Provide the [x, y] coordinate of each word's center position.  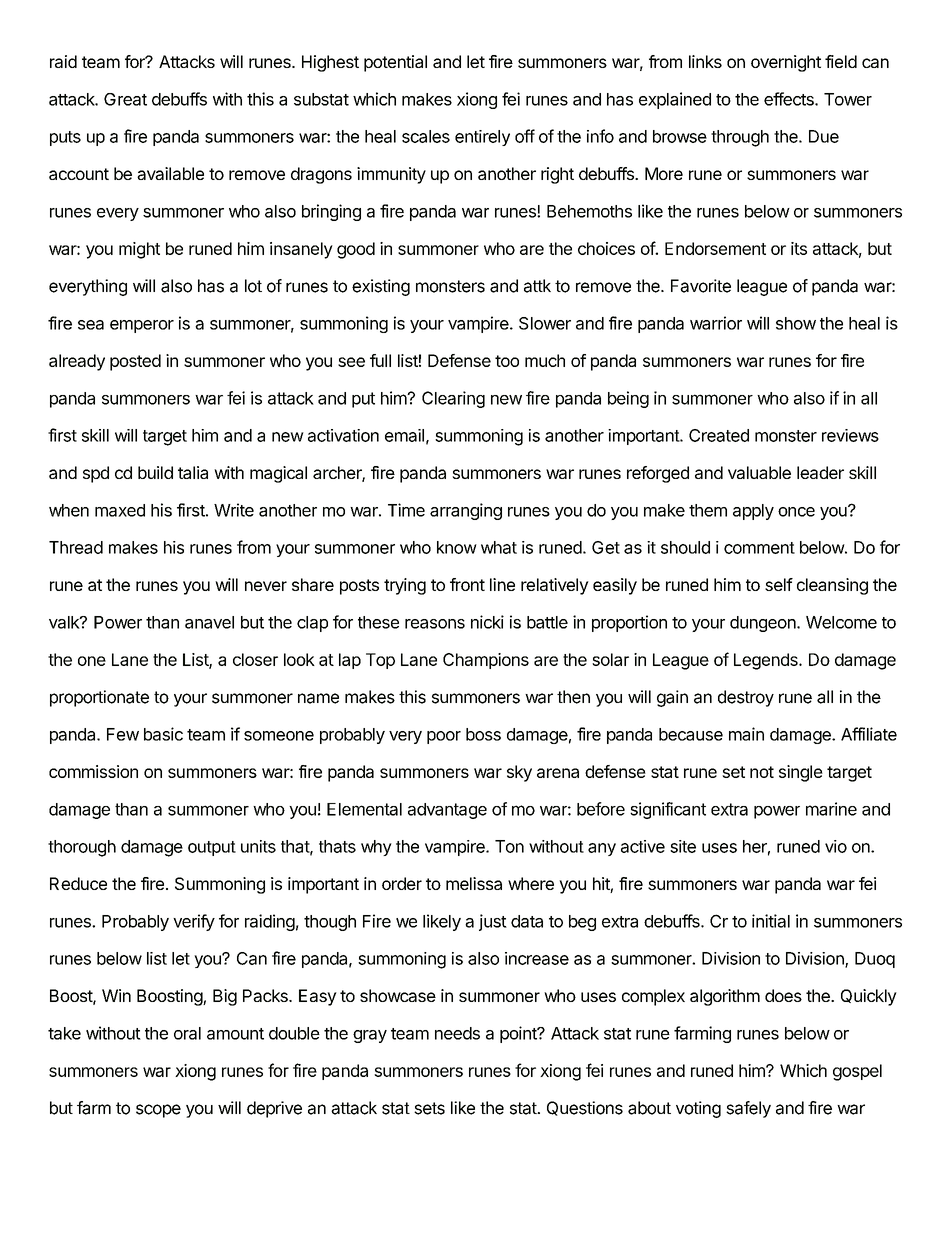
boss [483, 734]
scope [158, 1111]
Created [719, 435]
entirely [482, 138]
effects [790, 99]
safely [748, 1109]
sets [429, 1108]
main [746, 734]
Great [125, 99]
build [155, 472]
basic [163, 734]
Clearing [453, 399]
